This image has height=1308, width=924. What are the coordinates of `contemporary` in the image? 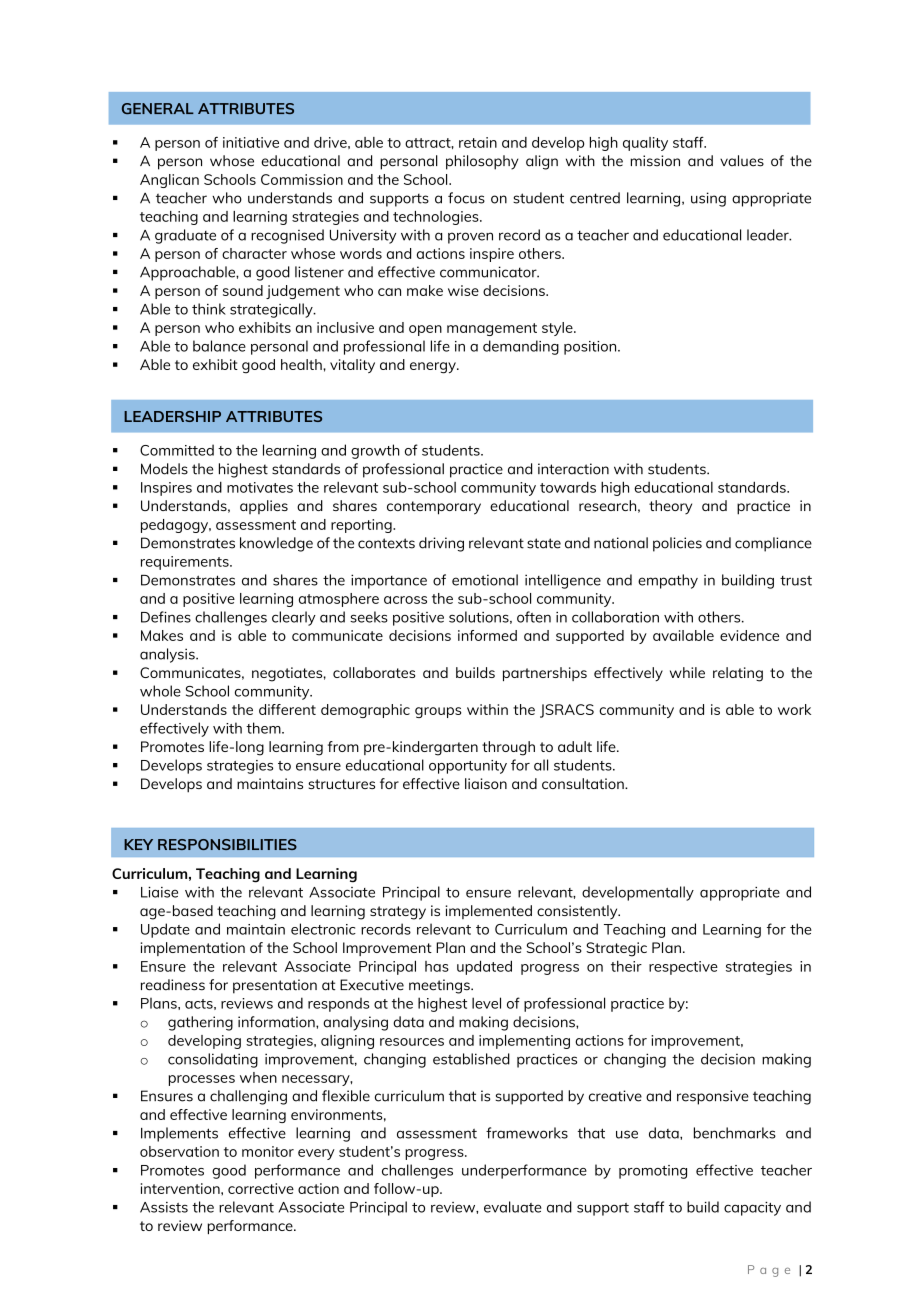 It's located at (434, 508).
